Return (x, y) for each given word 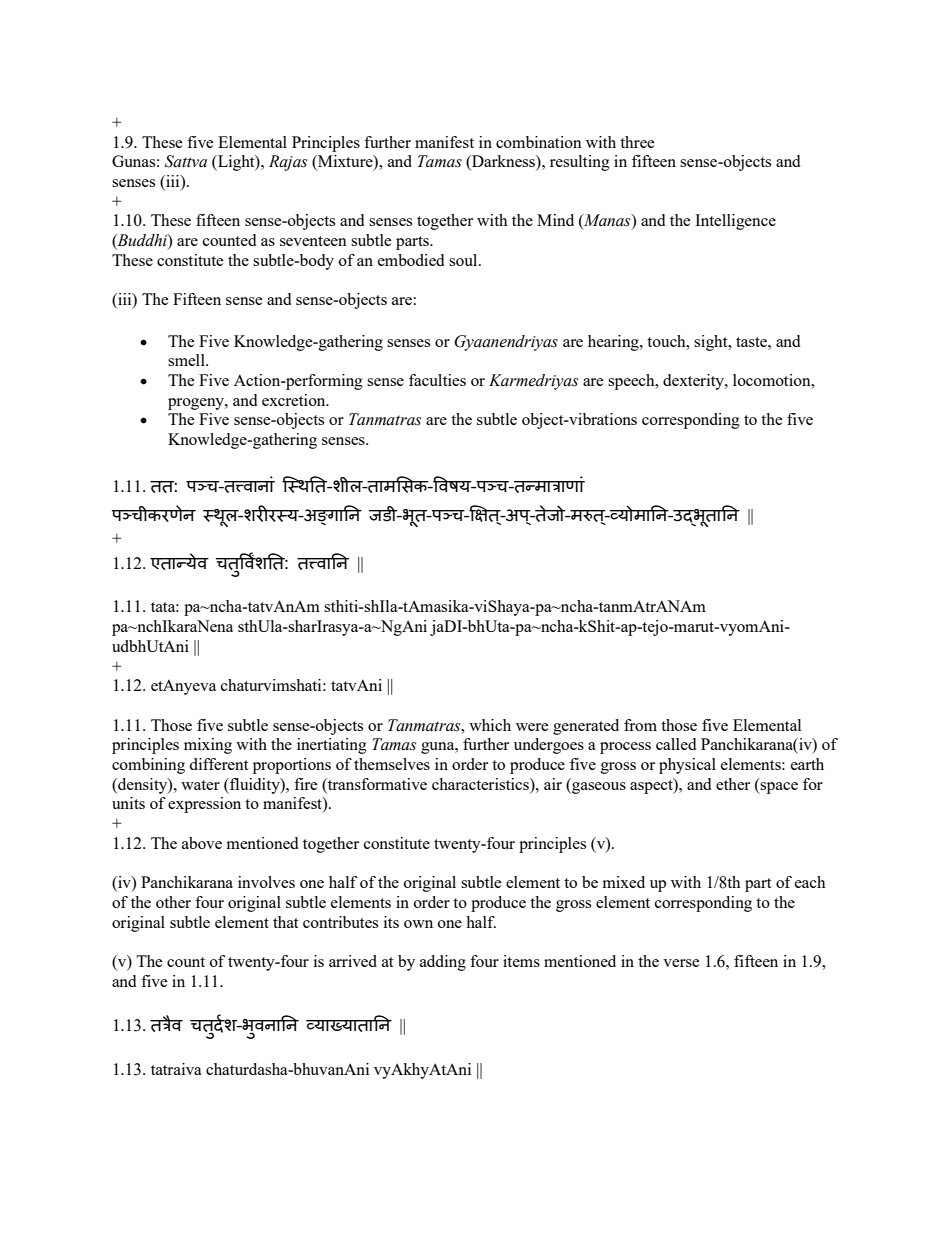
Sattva (186, 161)
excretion (295, 400)
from (640, 725)
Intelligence (735, 222)
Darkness (503, 162)
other (173, 902)
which (490, 725)
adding (443, 963)
